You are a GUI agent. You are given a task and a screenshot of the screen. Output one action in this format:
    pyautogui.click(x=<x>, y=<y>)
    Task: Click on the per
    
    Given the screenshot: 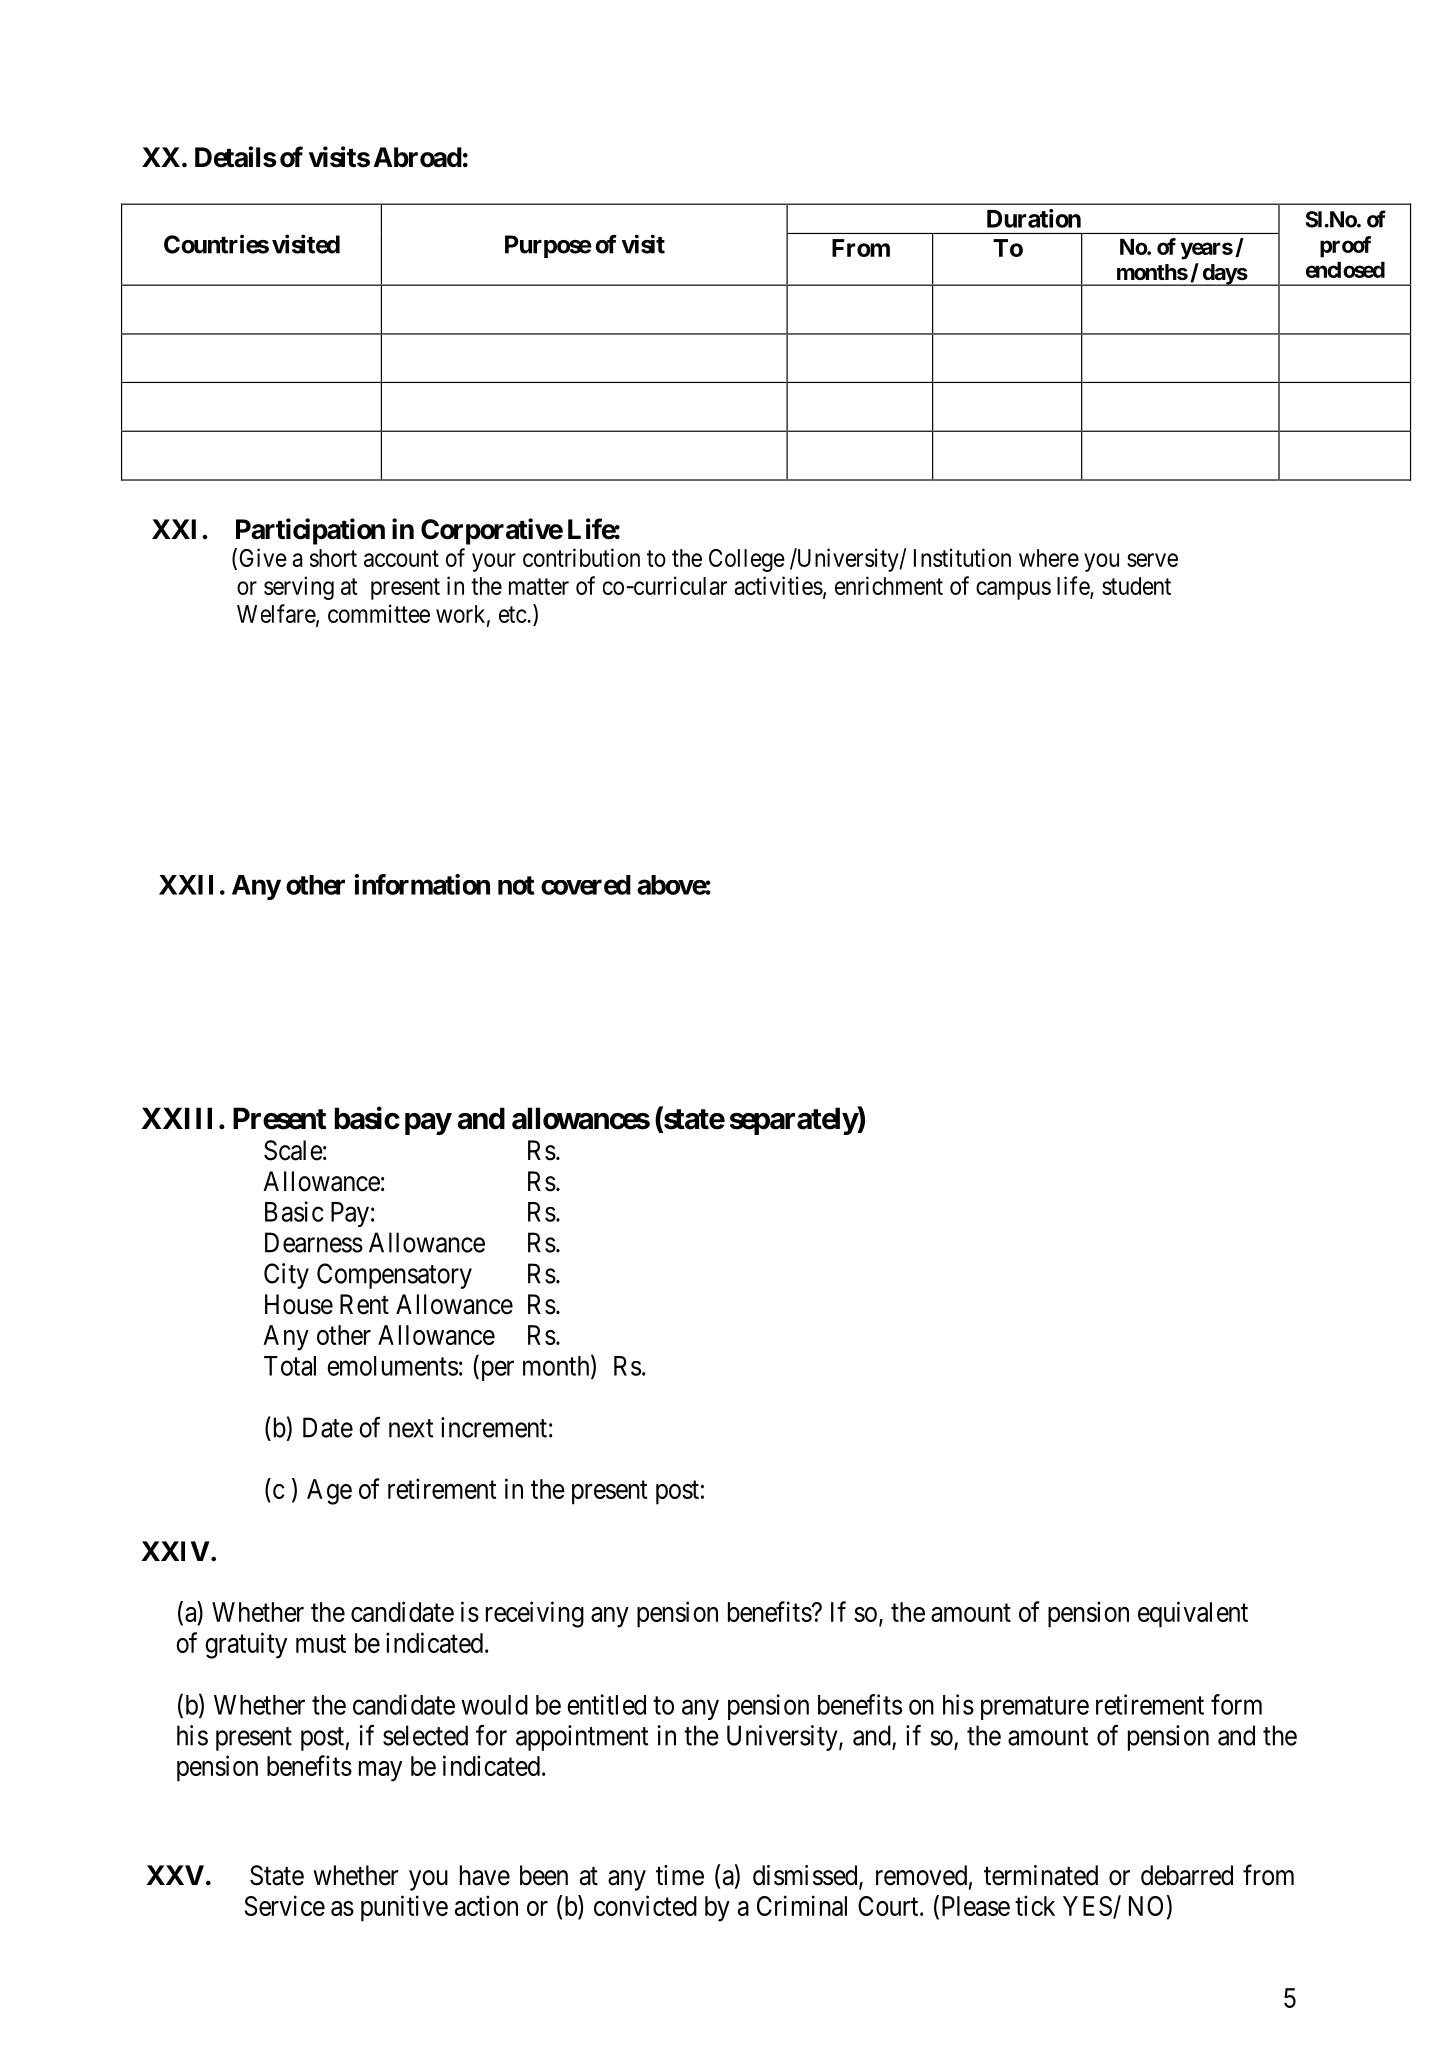 What is the action you would take?
    pyautogui.click(x=496, y=1371)
